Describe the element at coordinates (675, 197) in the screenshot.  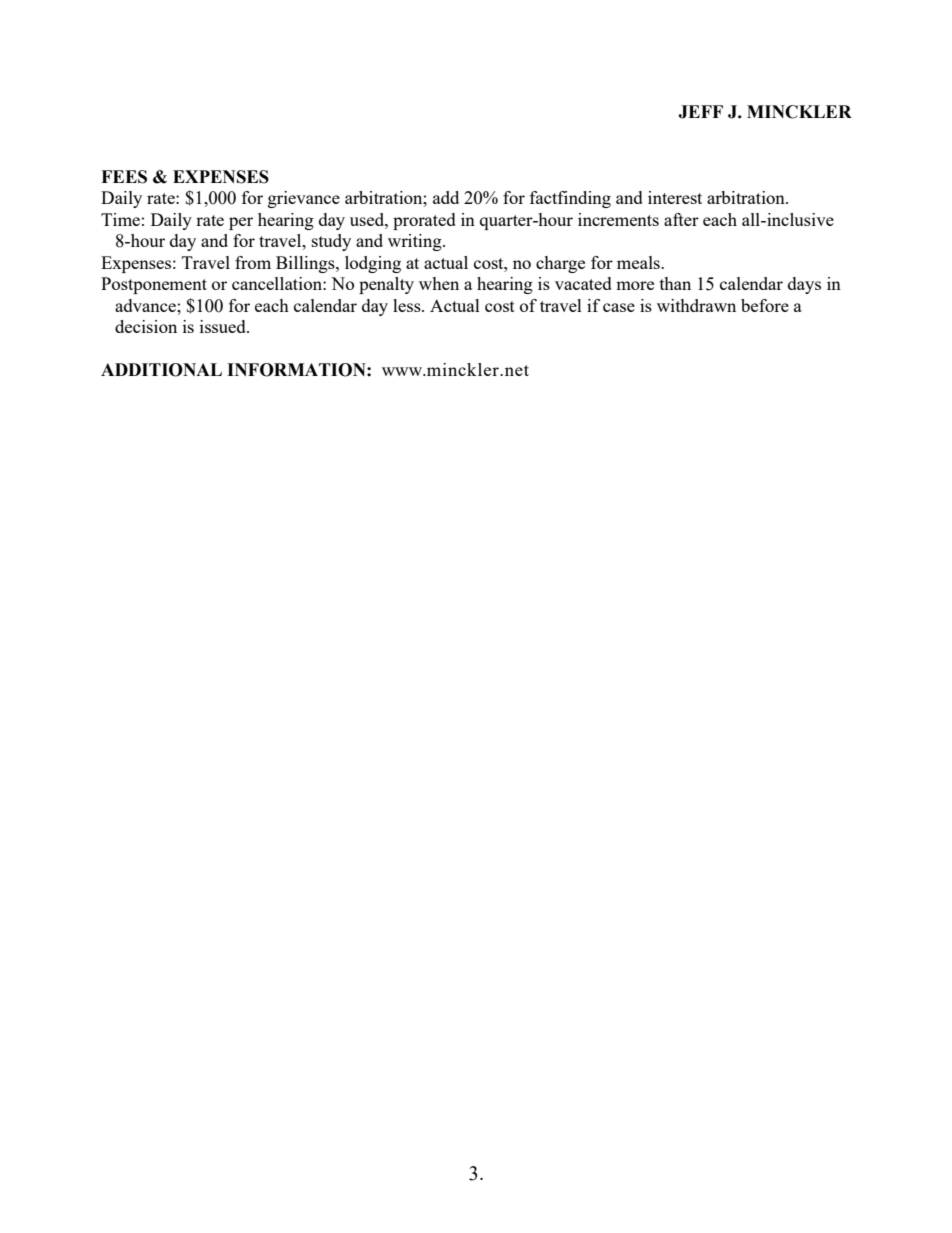
I see `interest` at that location.
